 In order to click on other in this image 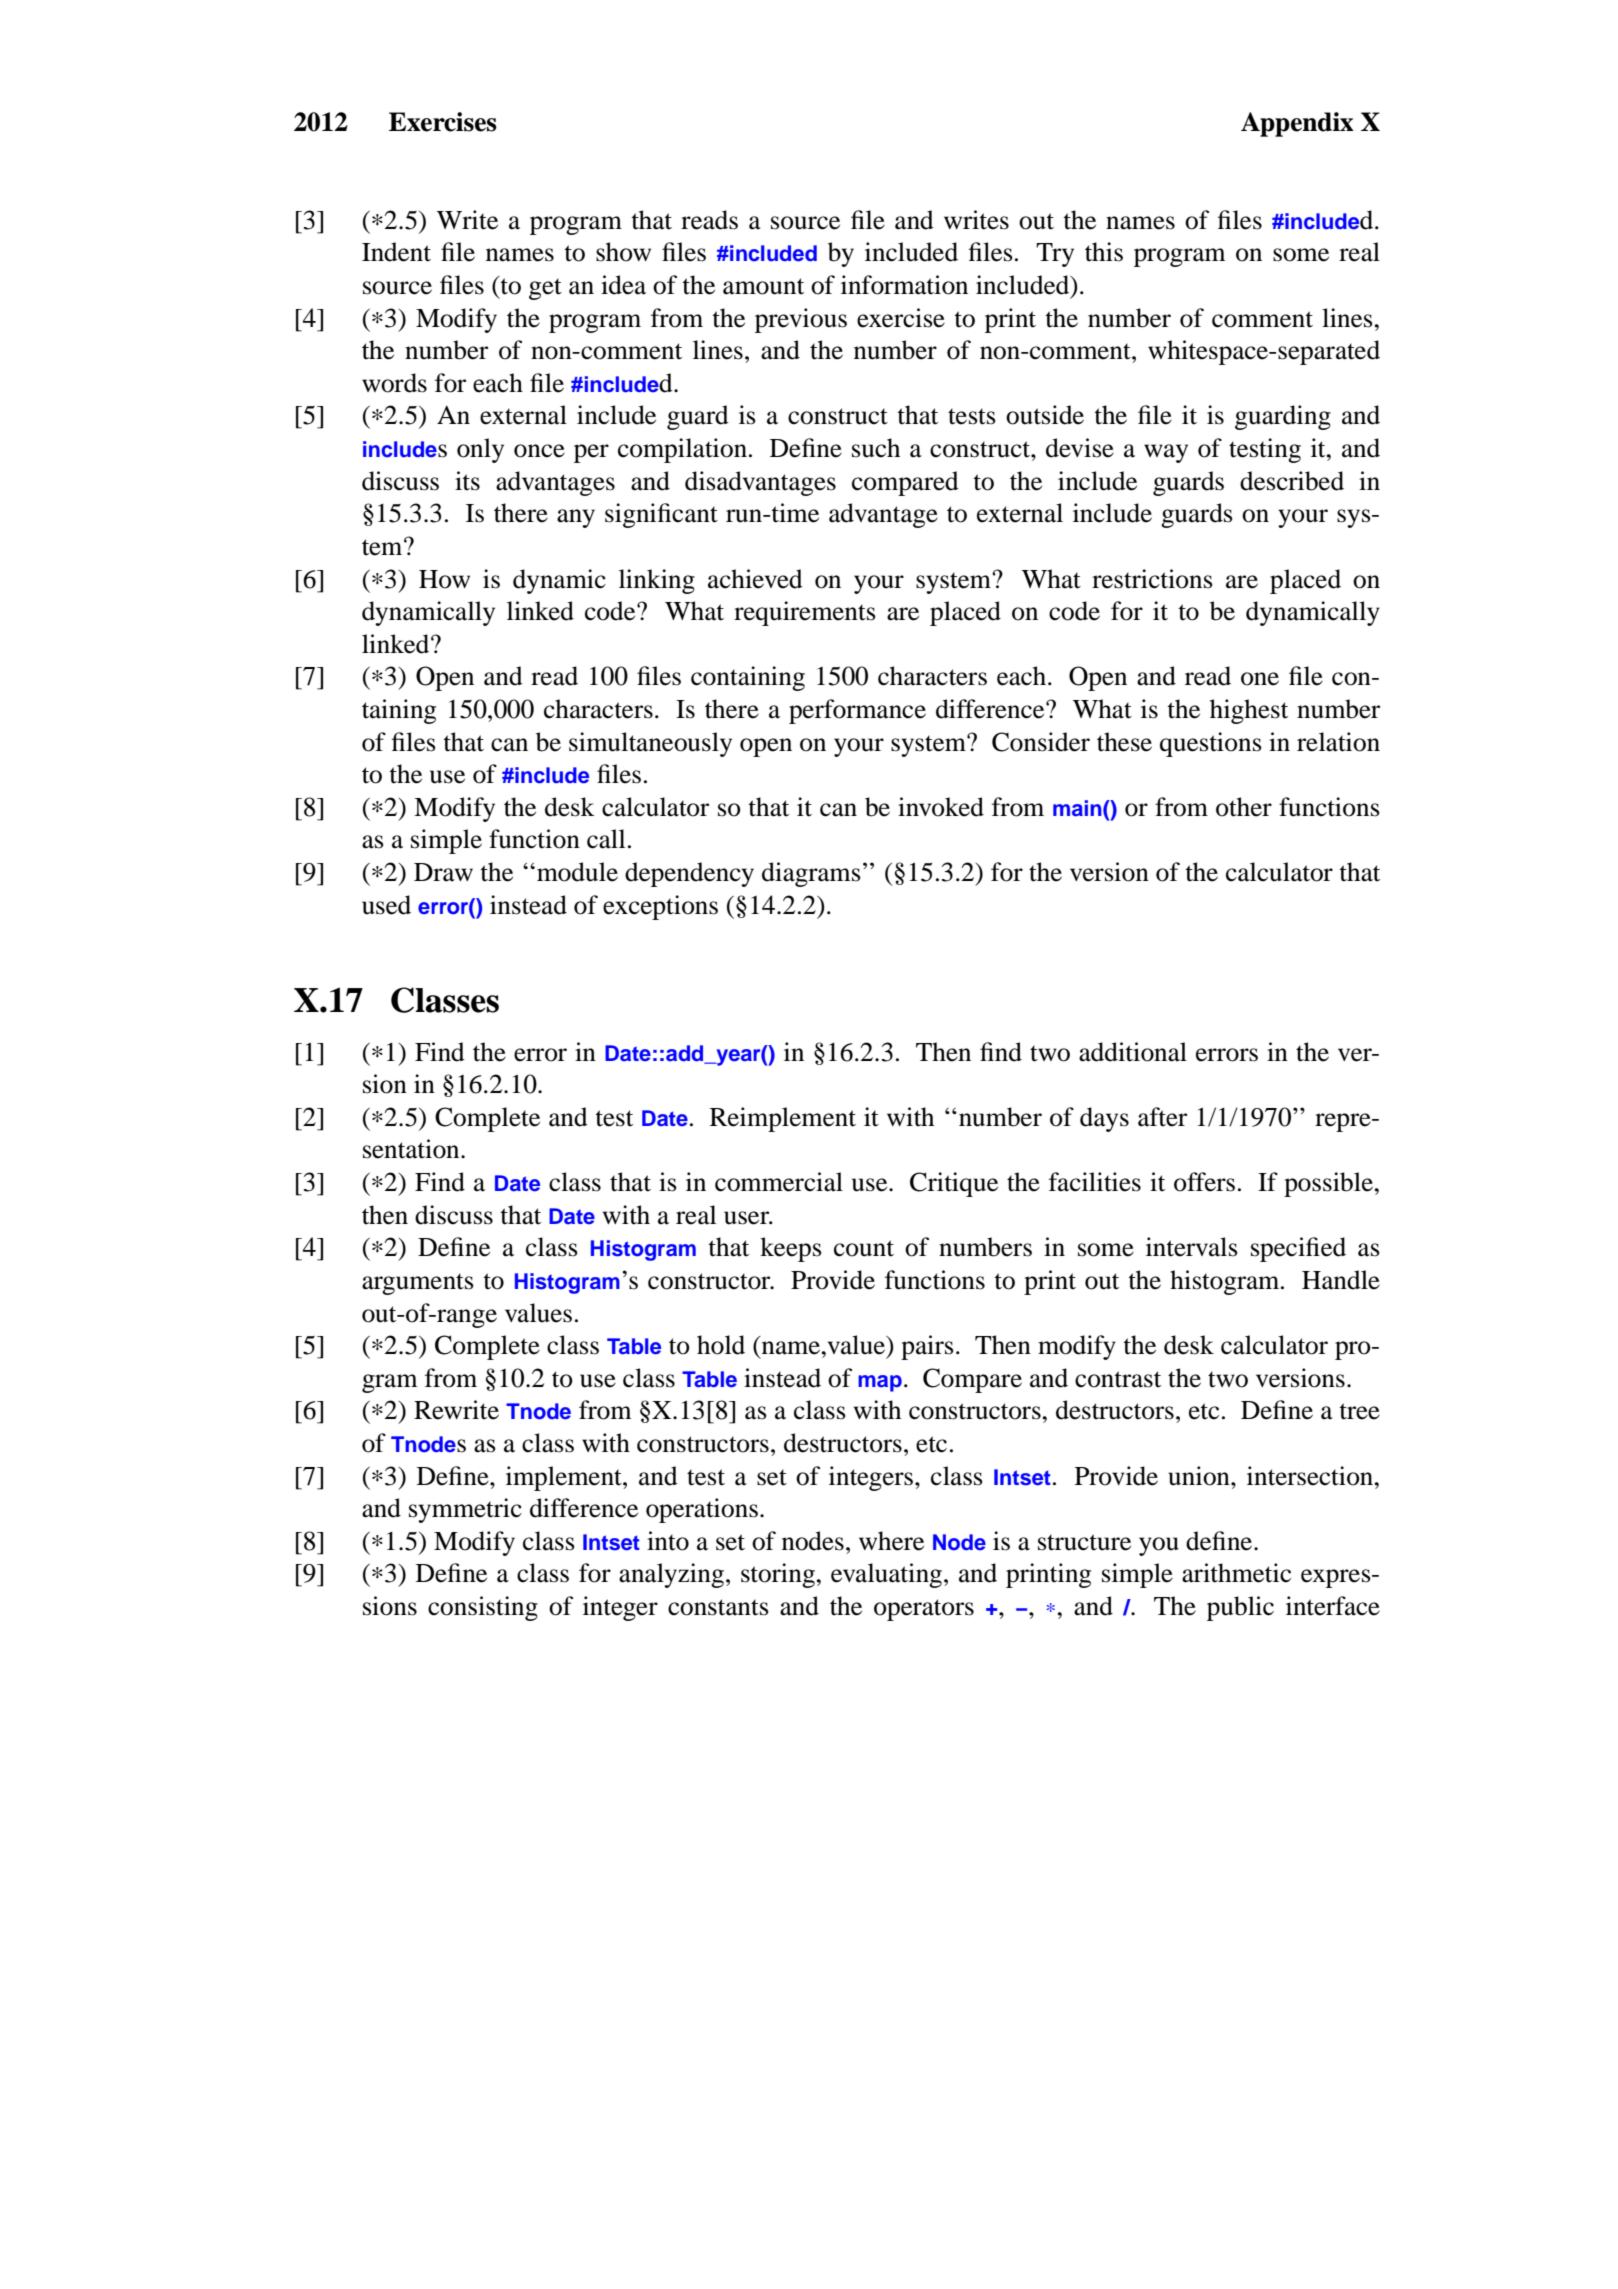, I will do `click(1244, 807)`.
